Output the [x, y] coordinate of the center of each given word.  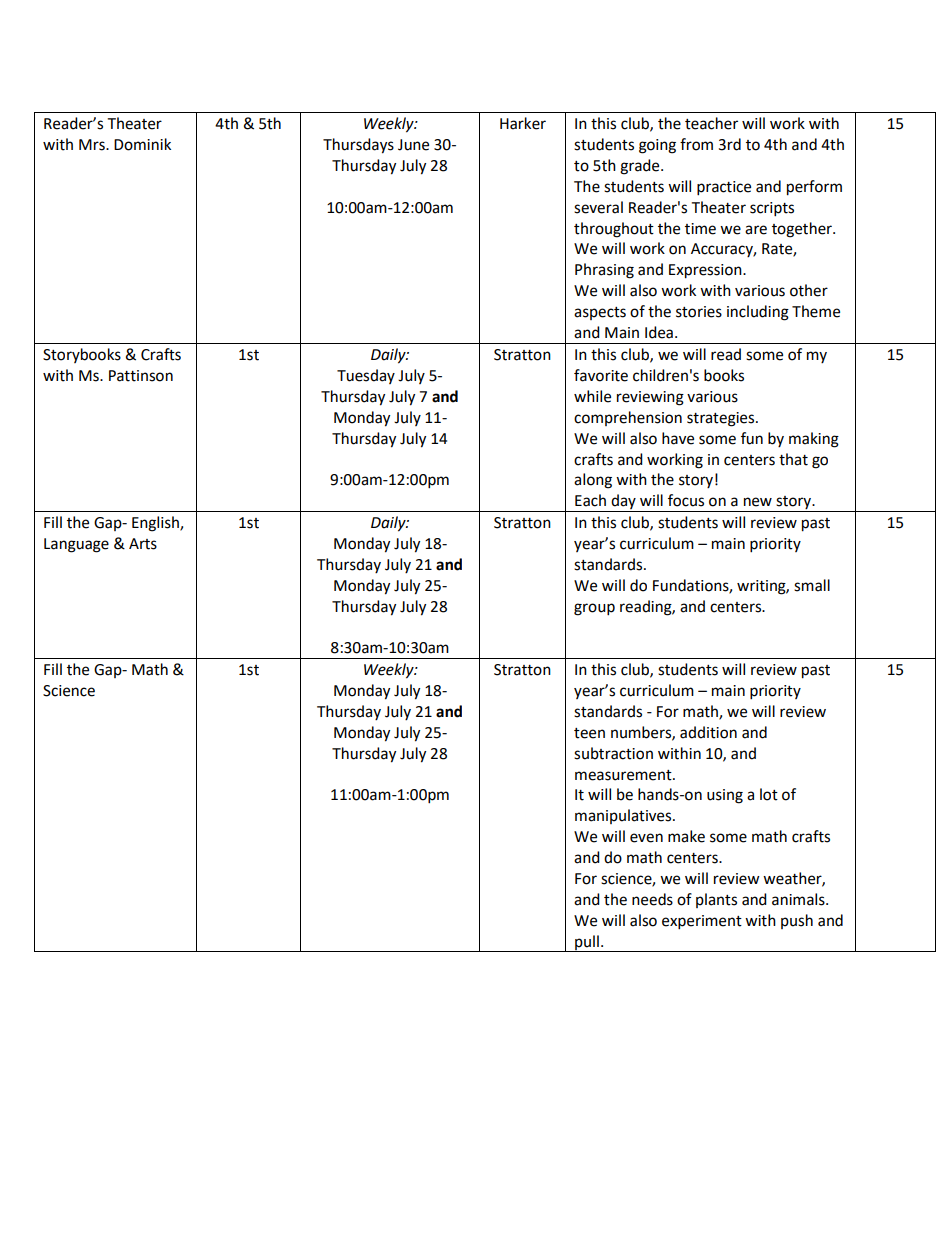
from [696, 144]
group [594, 609]
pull [587, 943]
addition [708, 732]
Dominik [142, 144]
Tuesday [366, 376]
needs [652, 899]
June [413, 145]
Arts [143, 544]
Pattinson [141, 376]
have [678, 438]
